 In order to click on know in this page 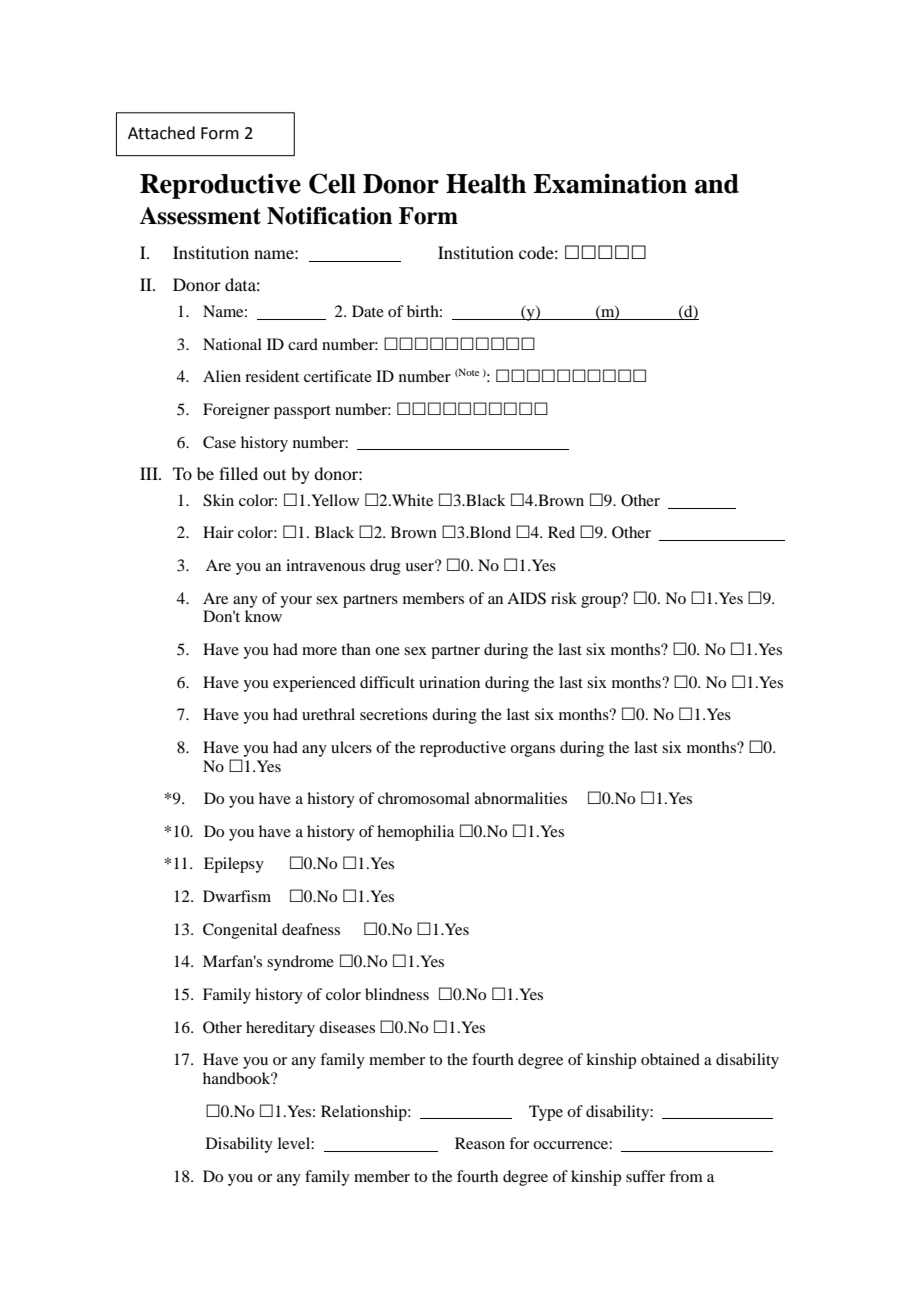, I will do `click(263, 616)`.
